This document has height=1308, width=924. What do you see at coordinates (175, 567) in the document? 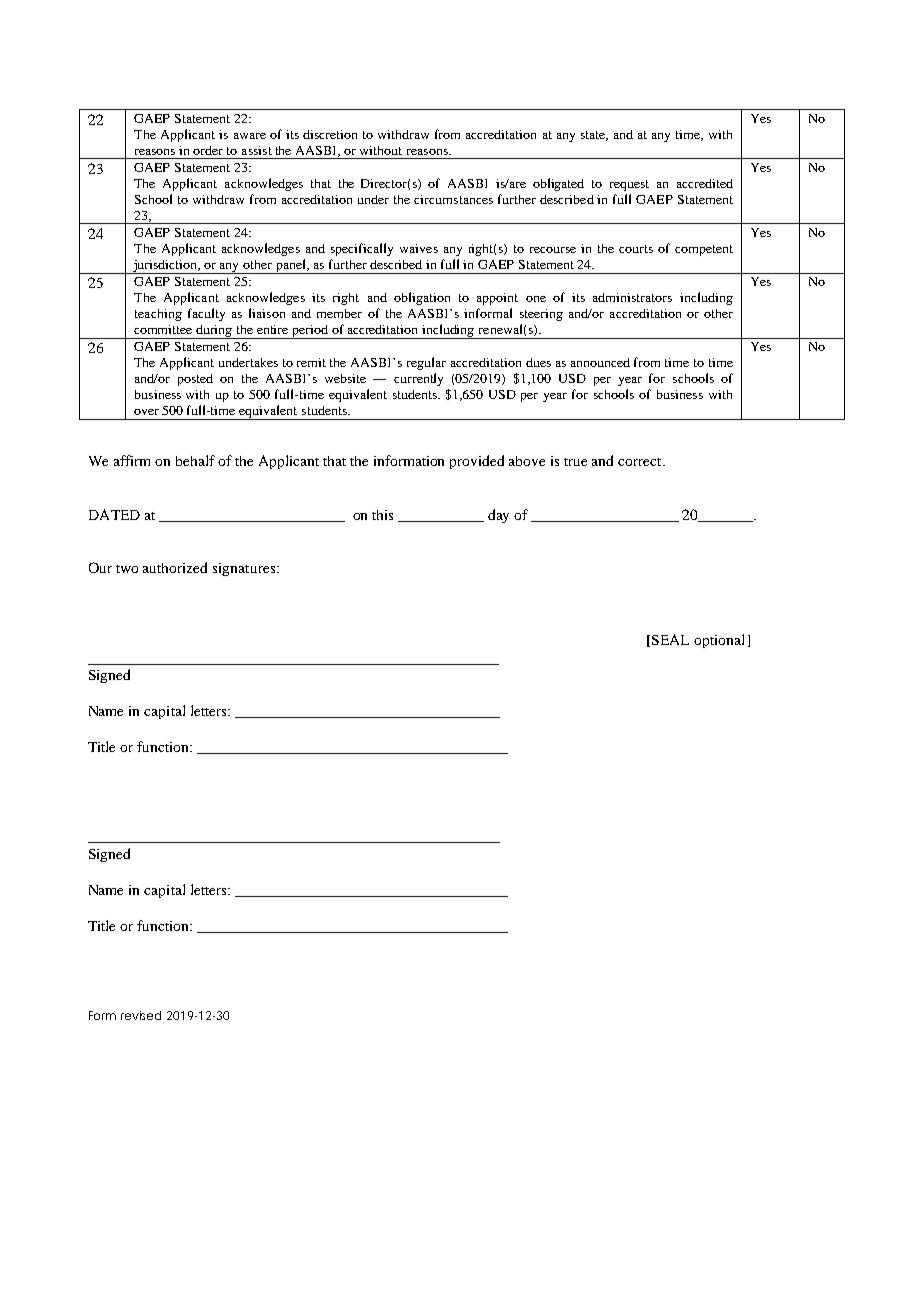
I see `authorized` at bounding box center [175, 567].
